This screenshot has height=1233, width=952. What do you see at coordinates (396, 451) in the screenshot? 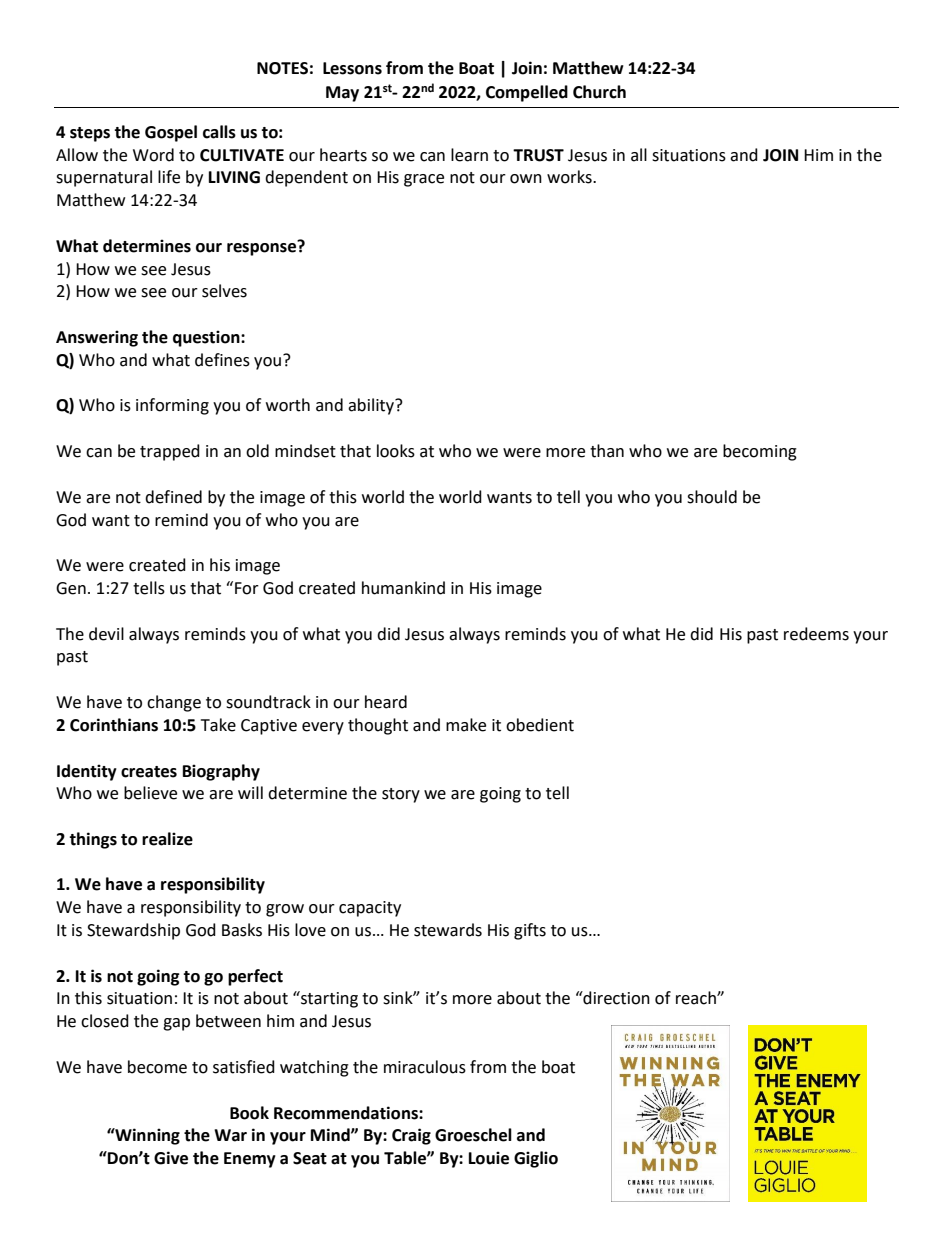
I see `looks` at bounding box center [396, 451].
